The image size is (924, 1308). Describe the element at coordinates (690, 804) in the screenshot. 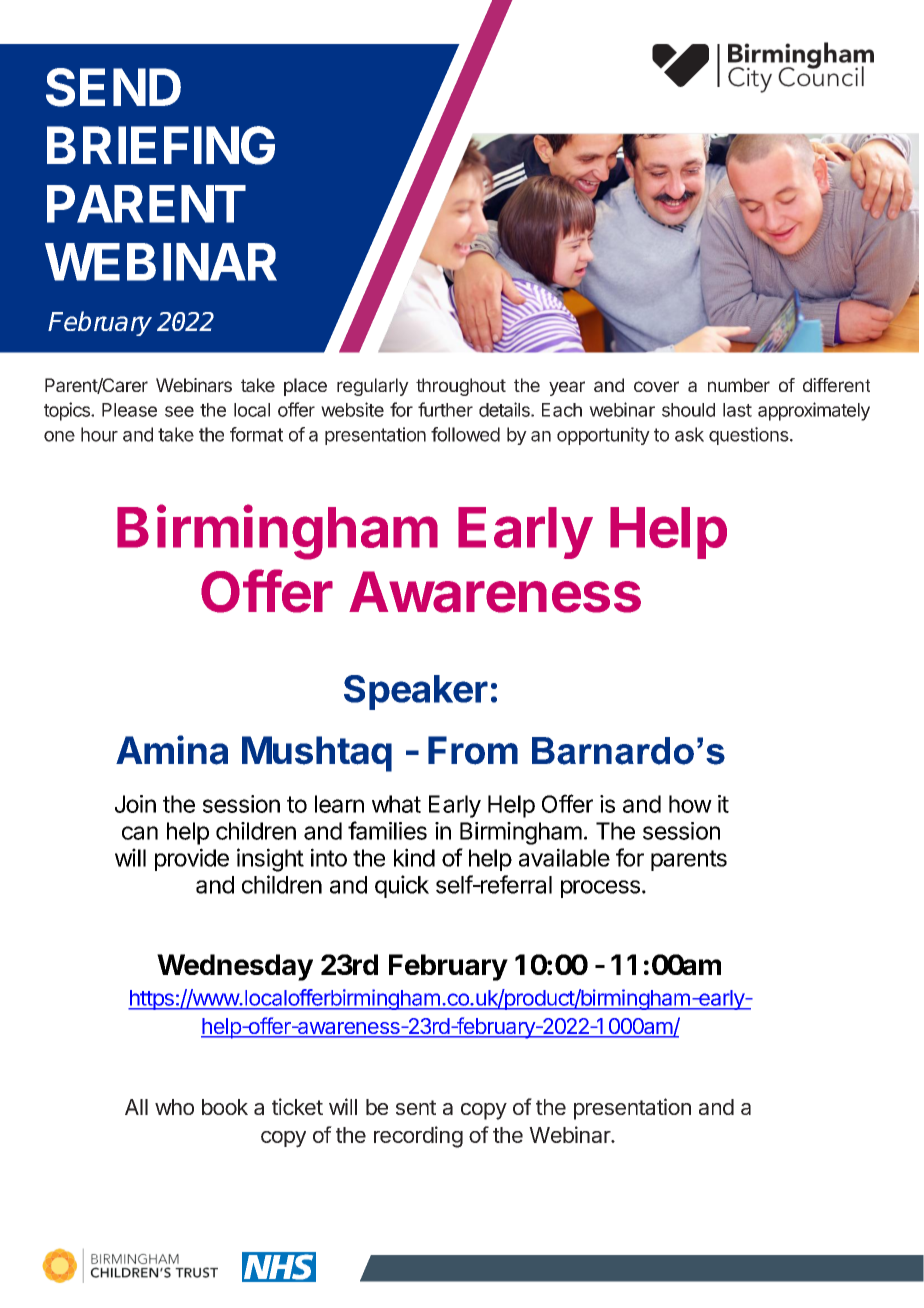

I see `how` at that location.
